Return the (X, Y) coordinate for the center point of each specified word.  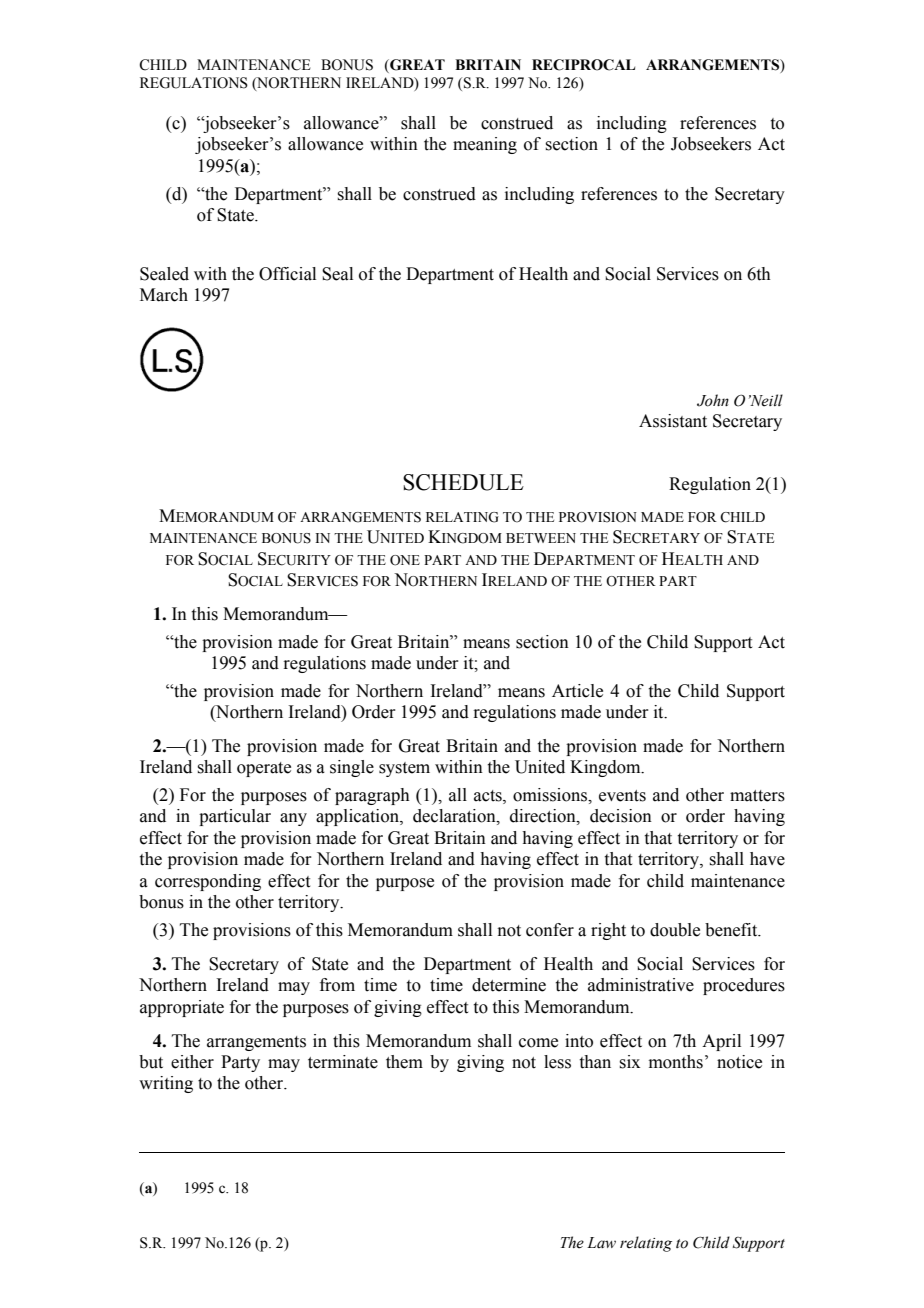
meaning (485, 145)
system (404, 769)
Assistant (673, 421)
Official (287, 274)
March (164, 295)
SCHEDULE (463, 482)
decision (621, 816)
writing (166, 1084)
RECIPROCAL (583, 65)
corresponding (208, 882)
